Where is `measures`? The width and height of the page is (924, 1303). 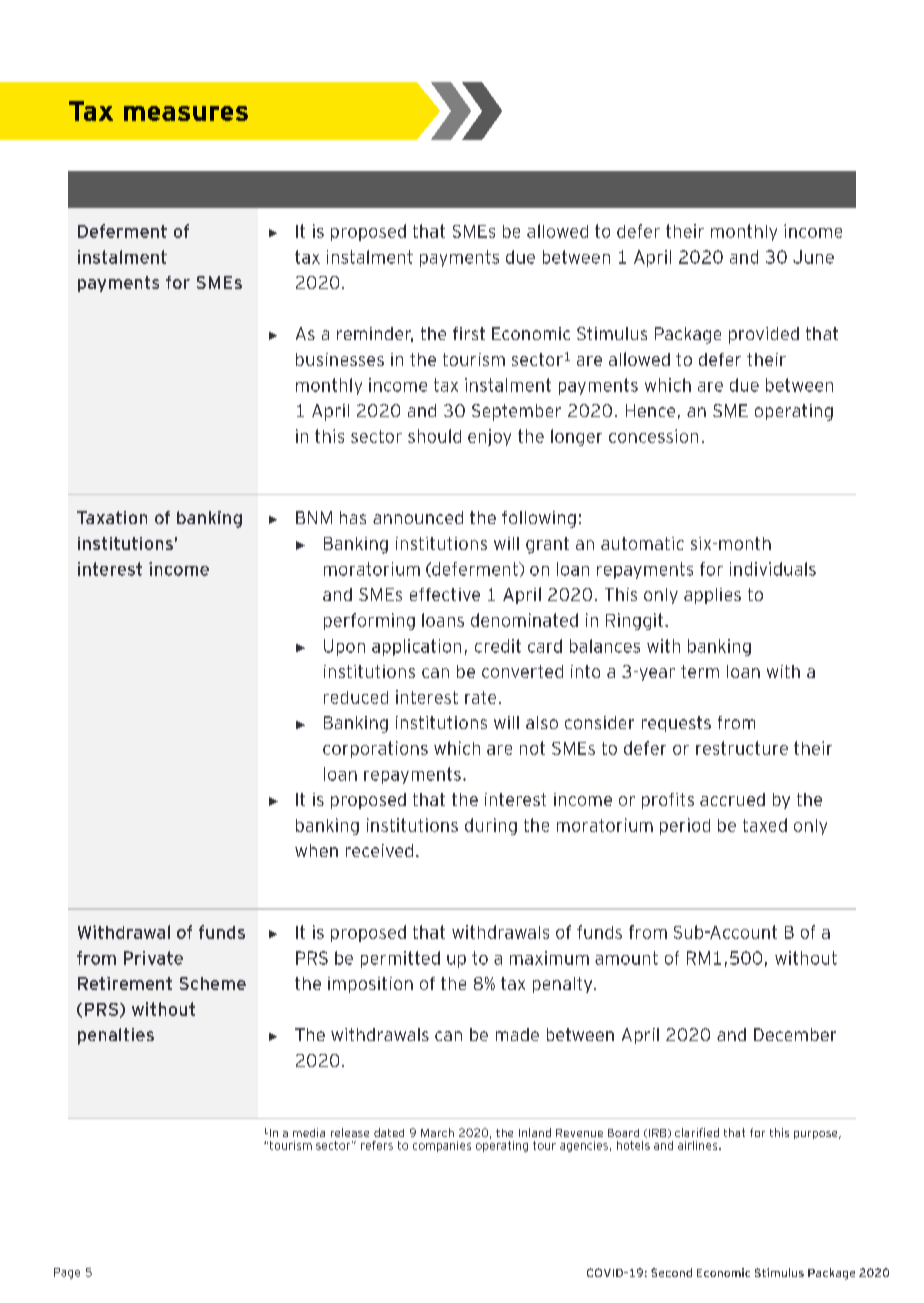 measures is located at coordinates (186, 113).
